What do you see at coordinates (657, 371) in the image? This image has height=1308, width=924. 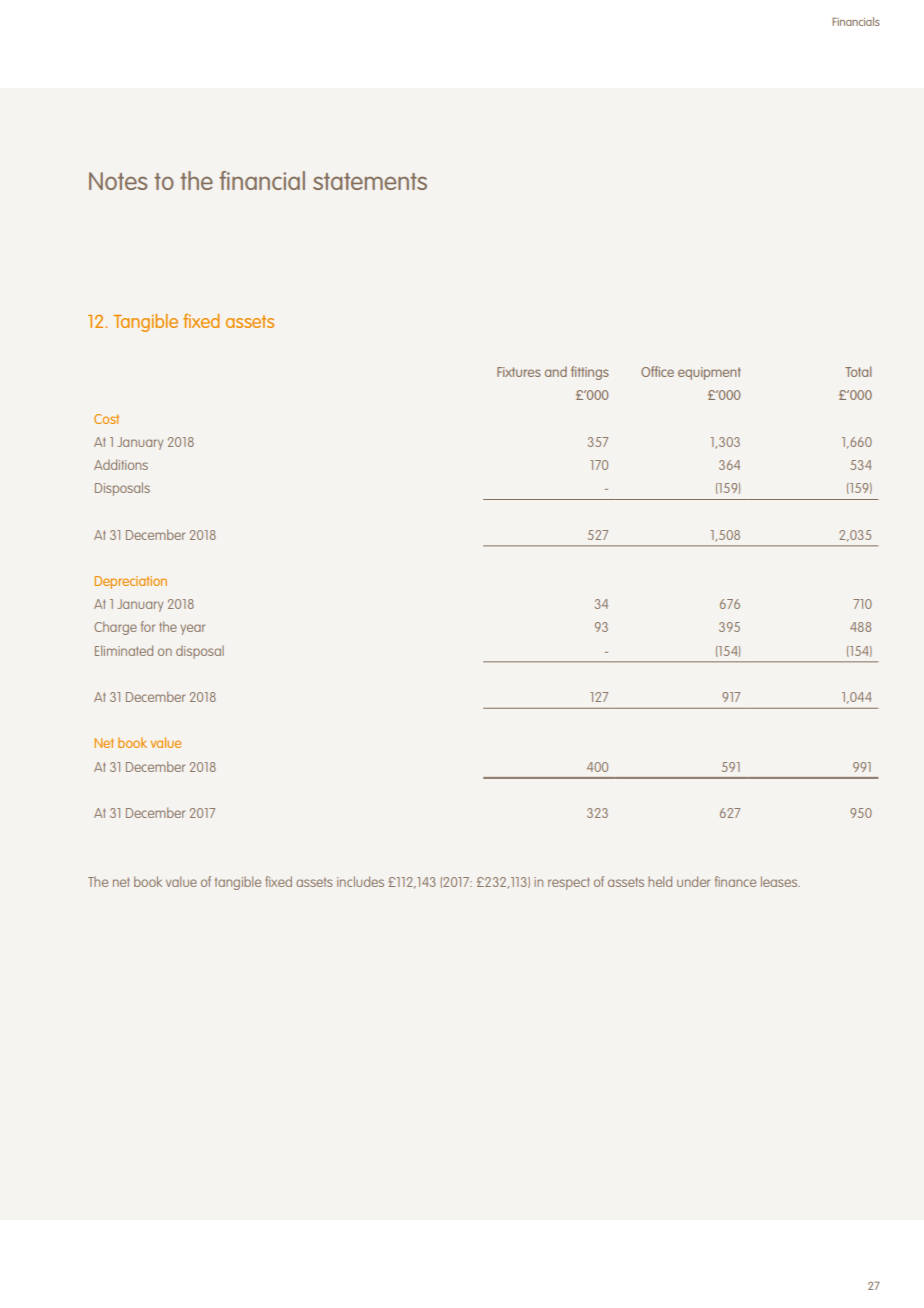 I see `Office` at bounding box center [657, 371].
